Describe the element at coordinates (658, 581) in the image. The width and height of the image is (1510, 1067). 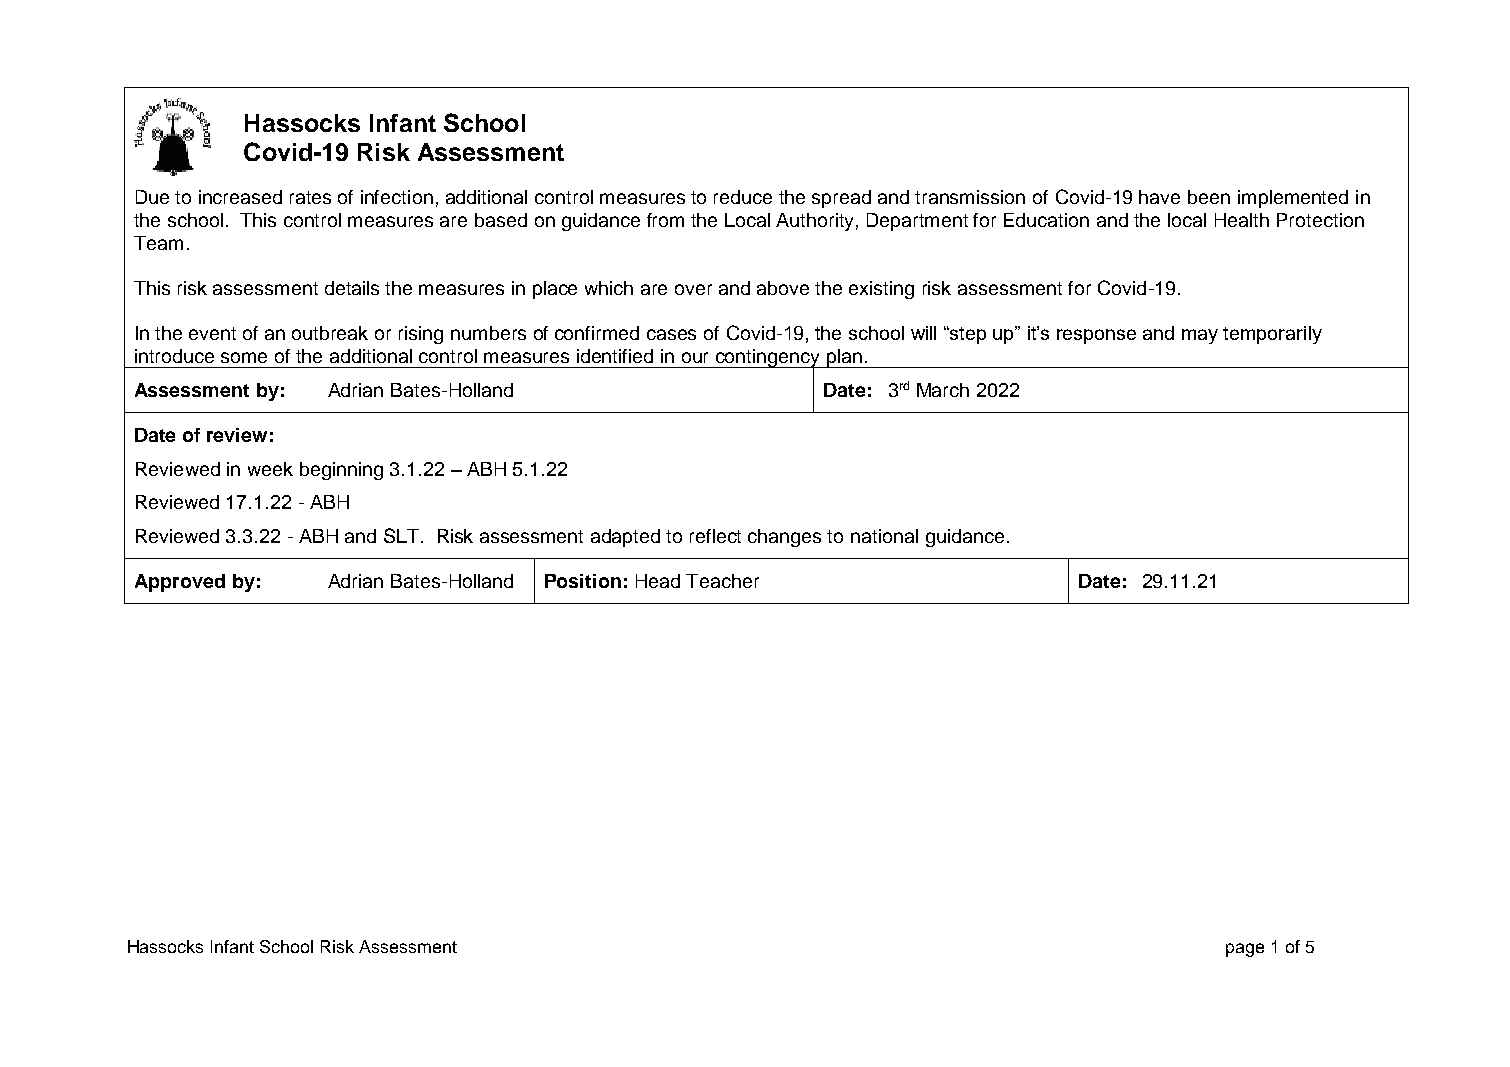
I see `Head` at that location.
